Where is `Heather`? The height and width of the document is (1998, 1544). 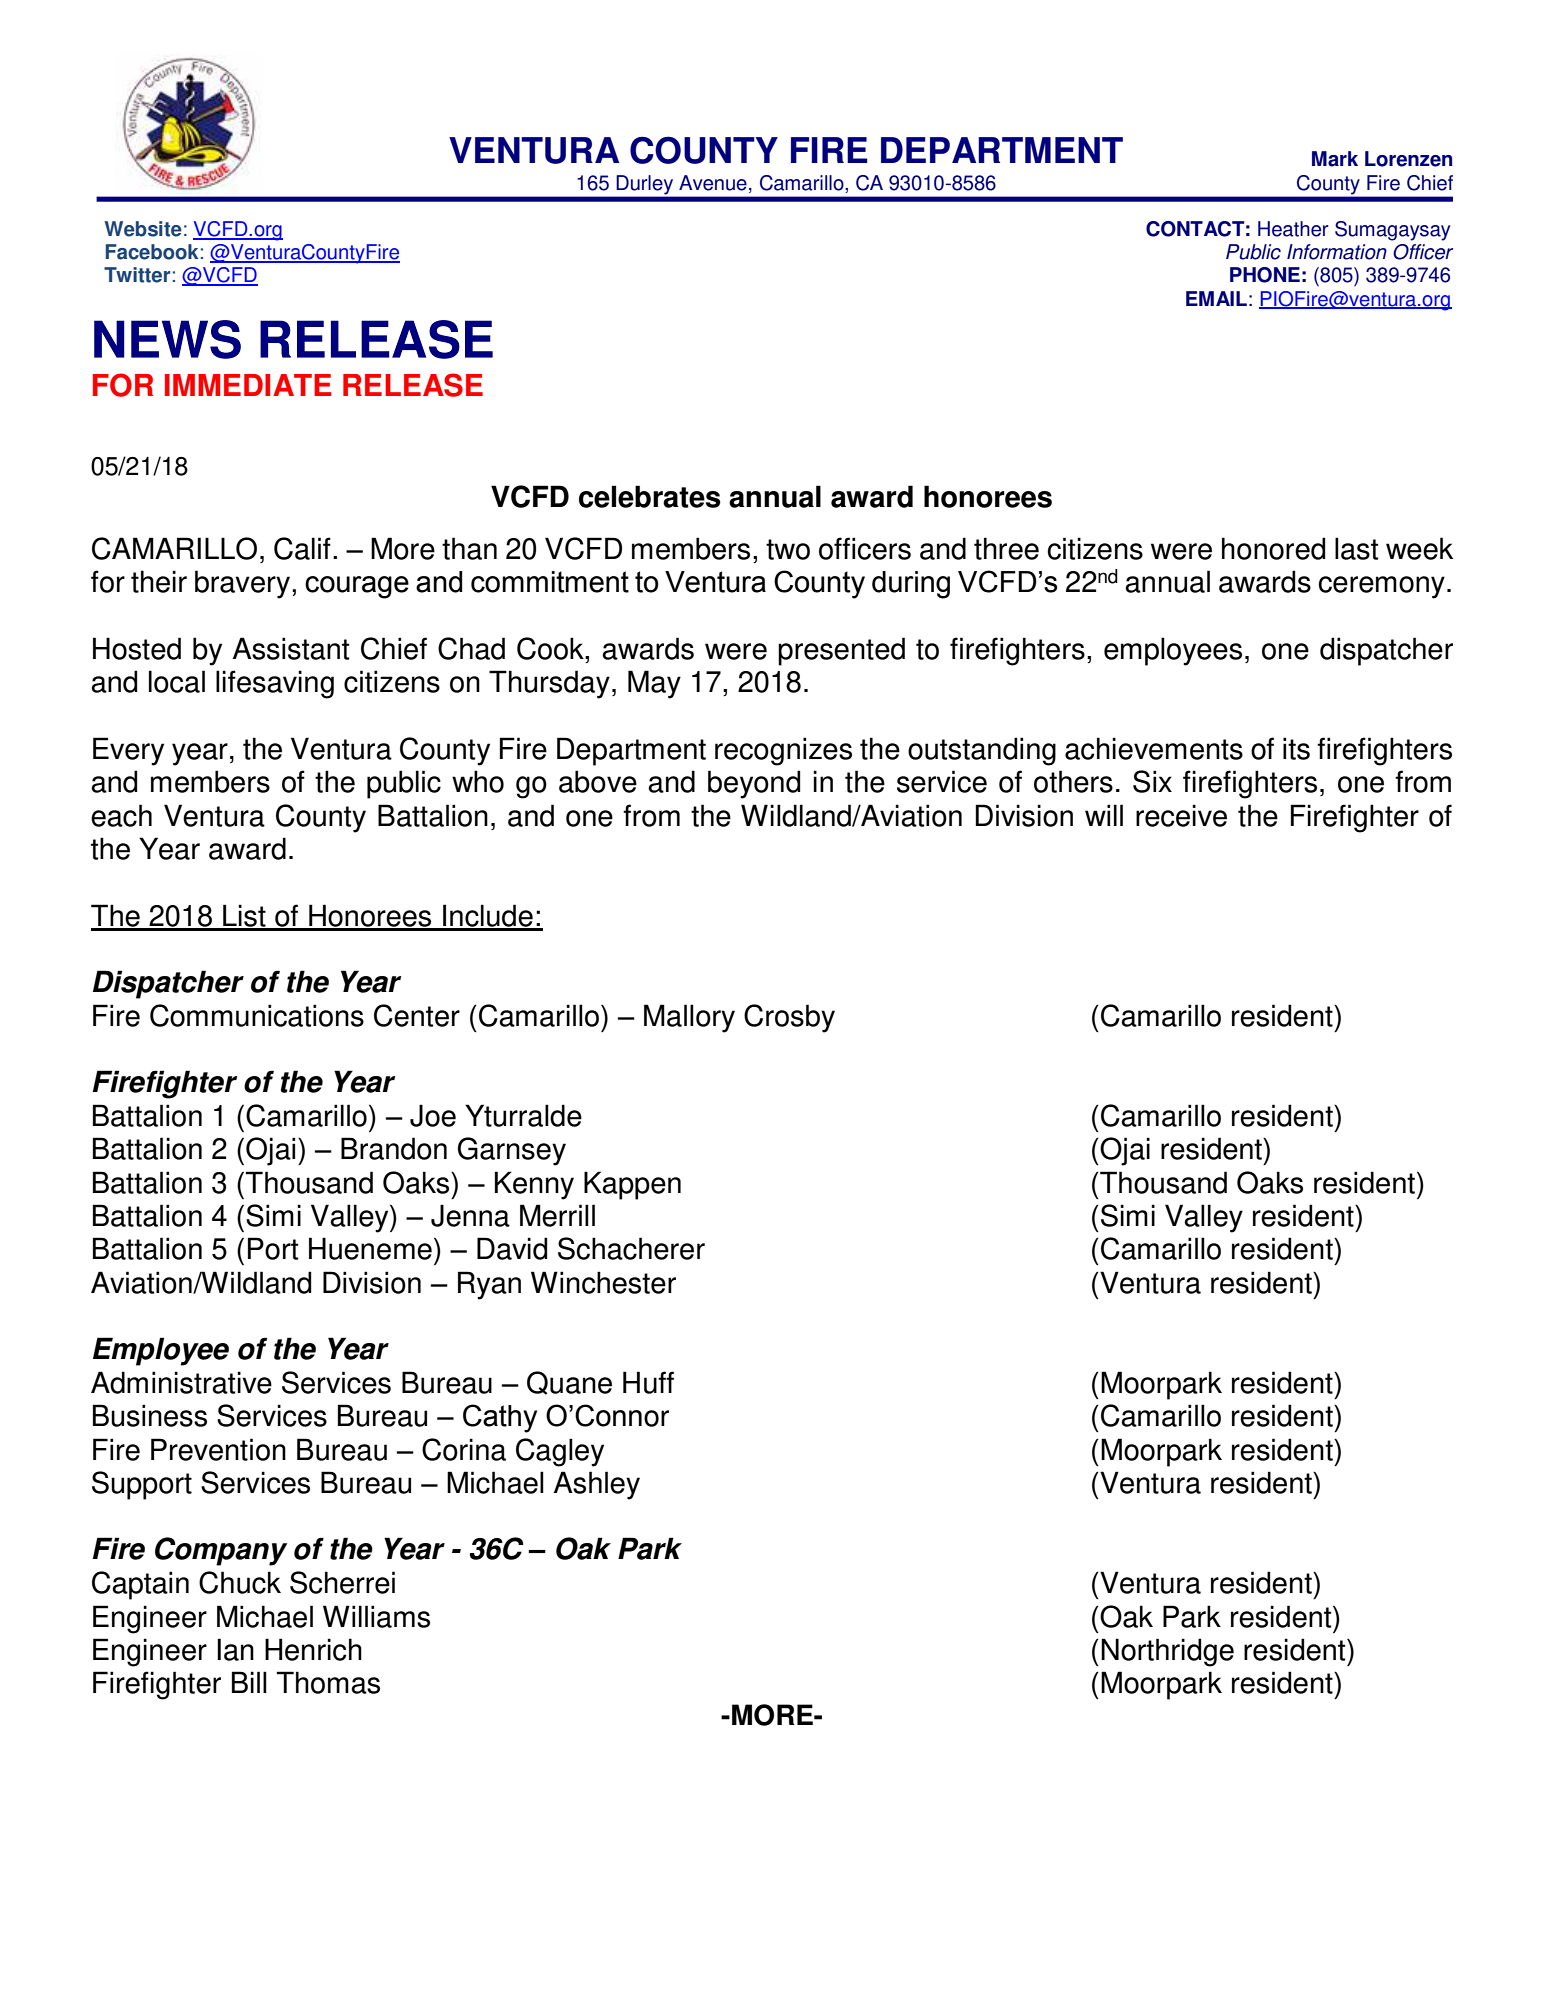 Heather is located at coordinates (1293, 229).
